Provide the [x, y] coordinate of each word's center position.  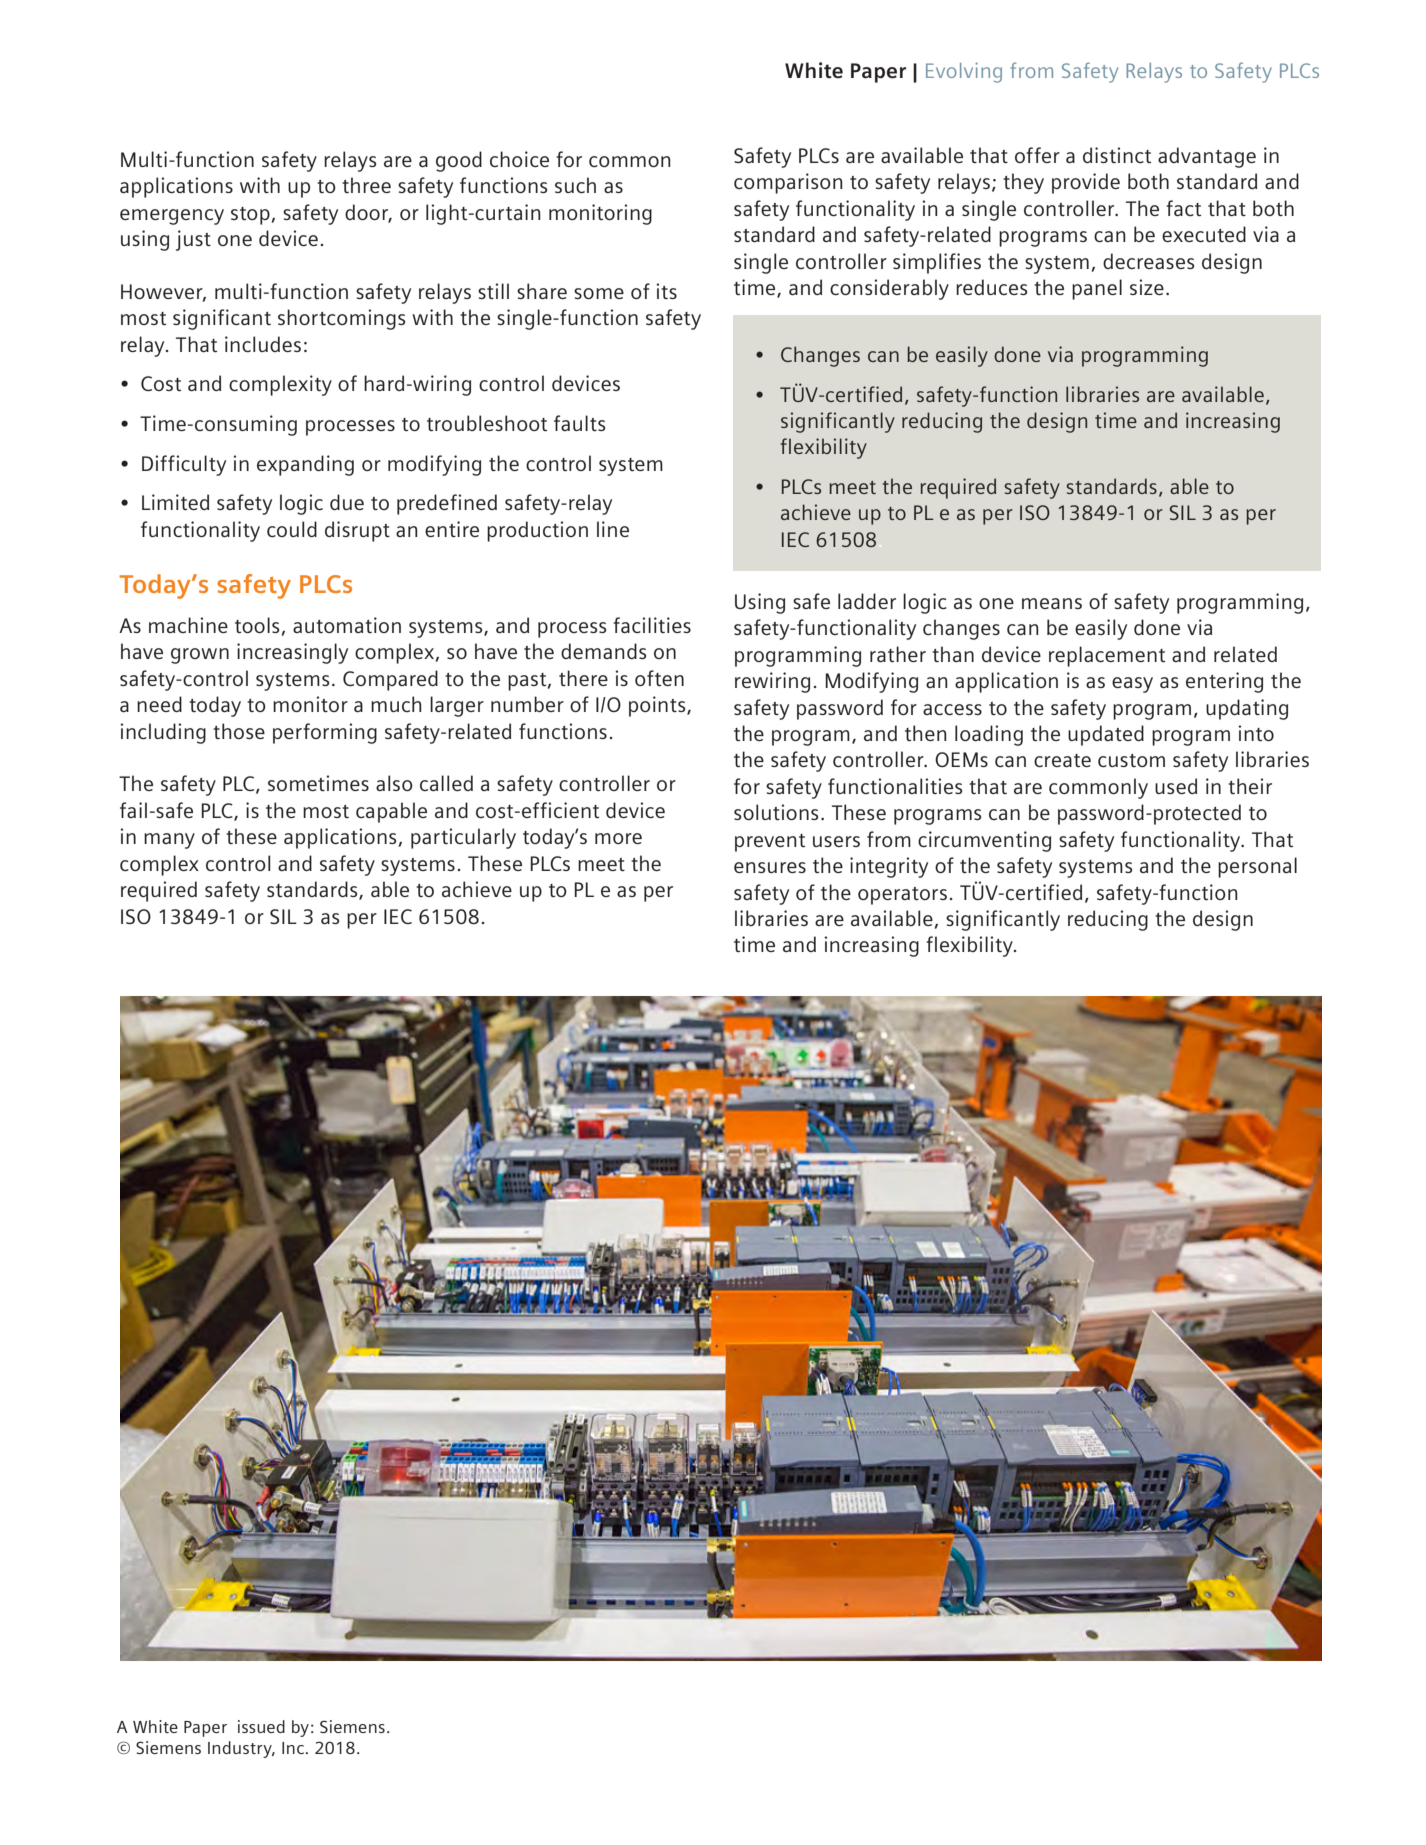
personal [1257, 867]
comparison [788, 183]
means [1052, 603]
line [613, 529]
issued [261, 1726]
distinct [1117, 155]
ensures [770, 867]
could [292, 529]
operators [902, 896]
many [169, 841]
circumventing [984, 841]
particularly [463, 838]
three [366, 185]
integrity [889, 867]
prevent [770, 843]
